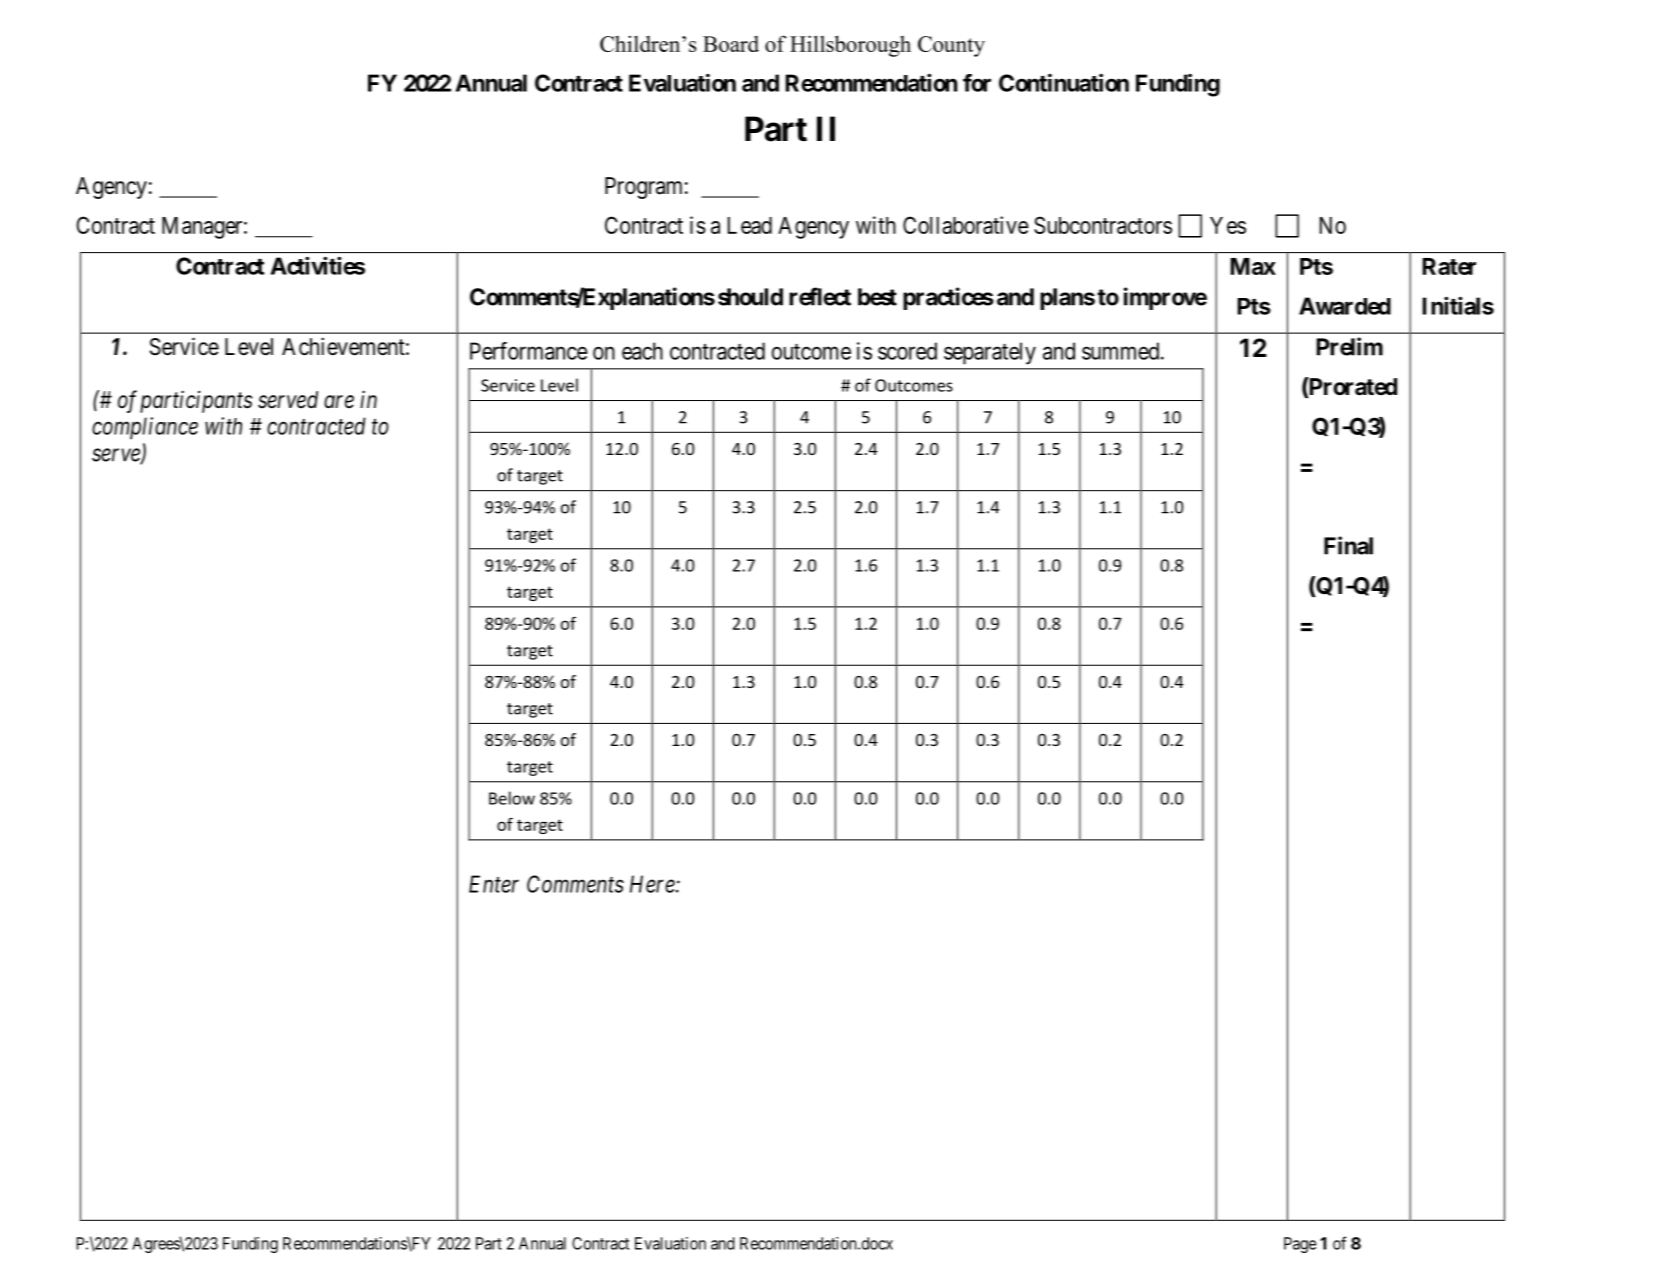 The image size is (1660, 1283). I want to click on Continuation, so click(1064, 83).
